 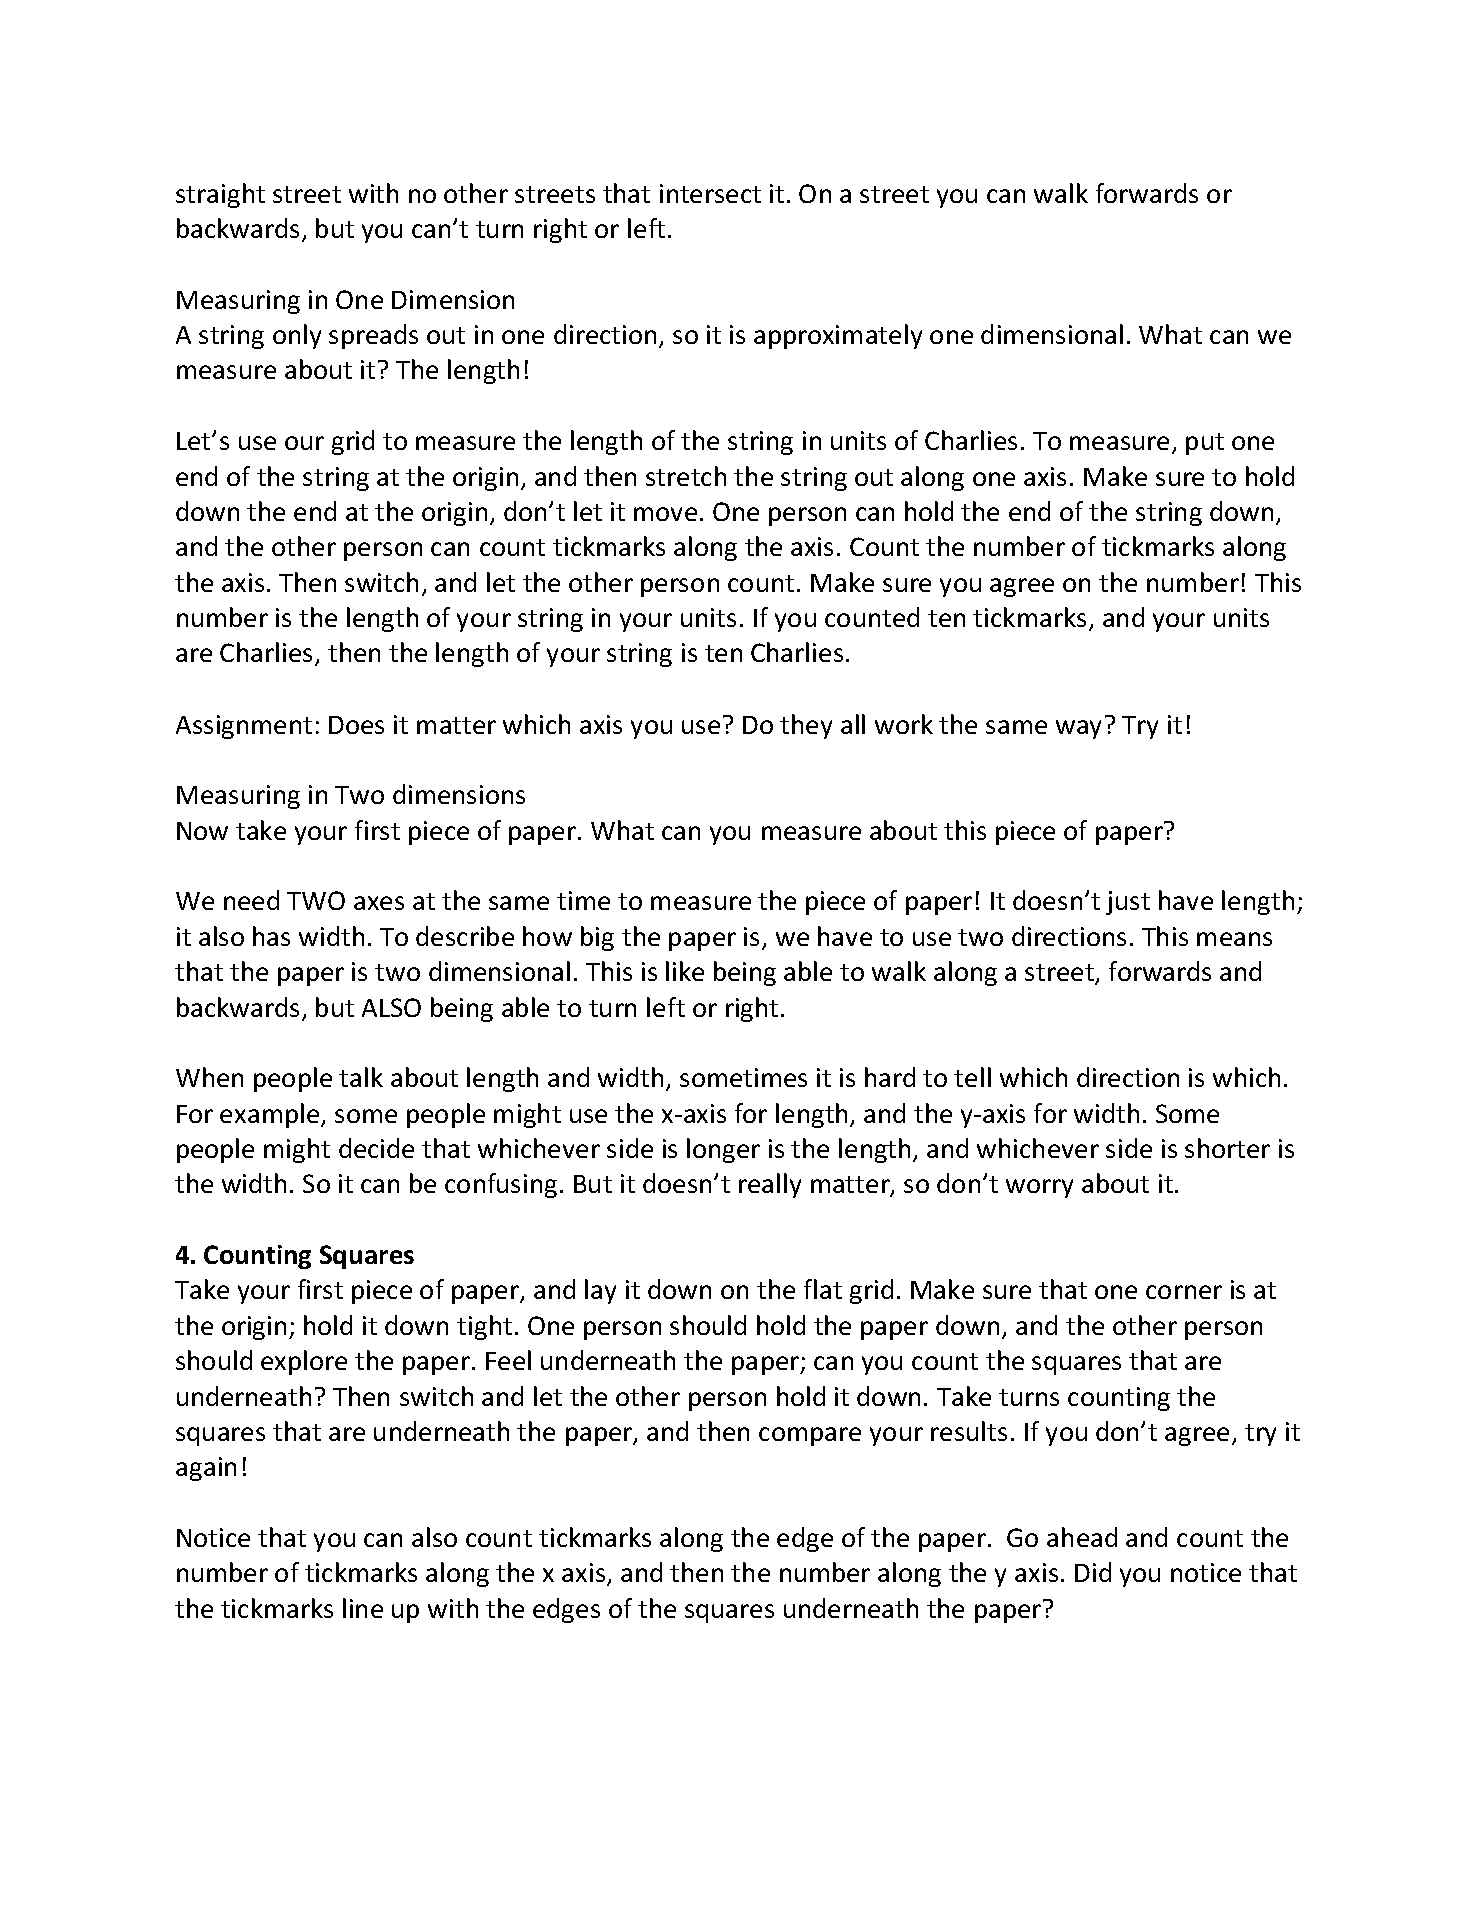 What do you see at coordinates (838, 336) in the page?
I see `approximately` at bounding box center [838, 336].
